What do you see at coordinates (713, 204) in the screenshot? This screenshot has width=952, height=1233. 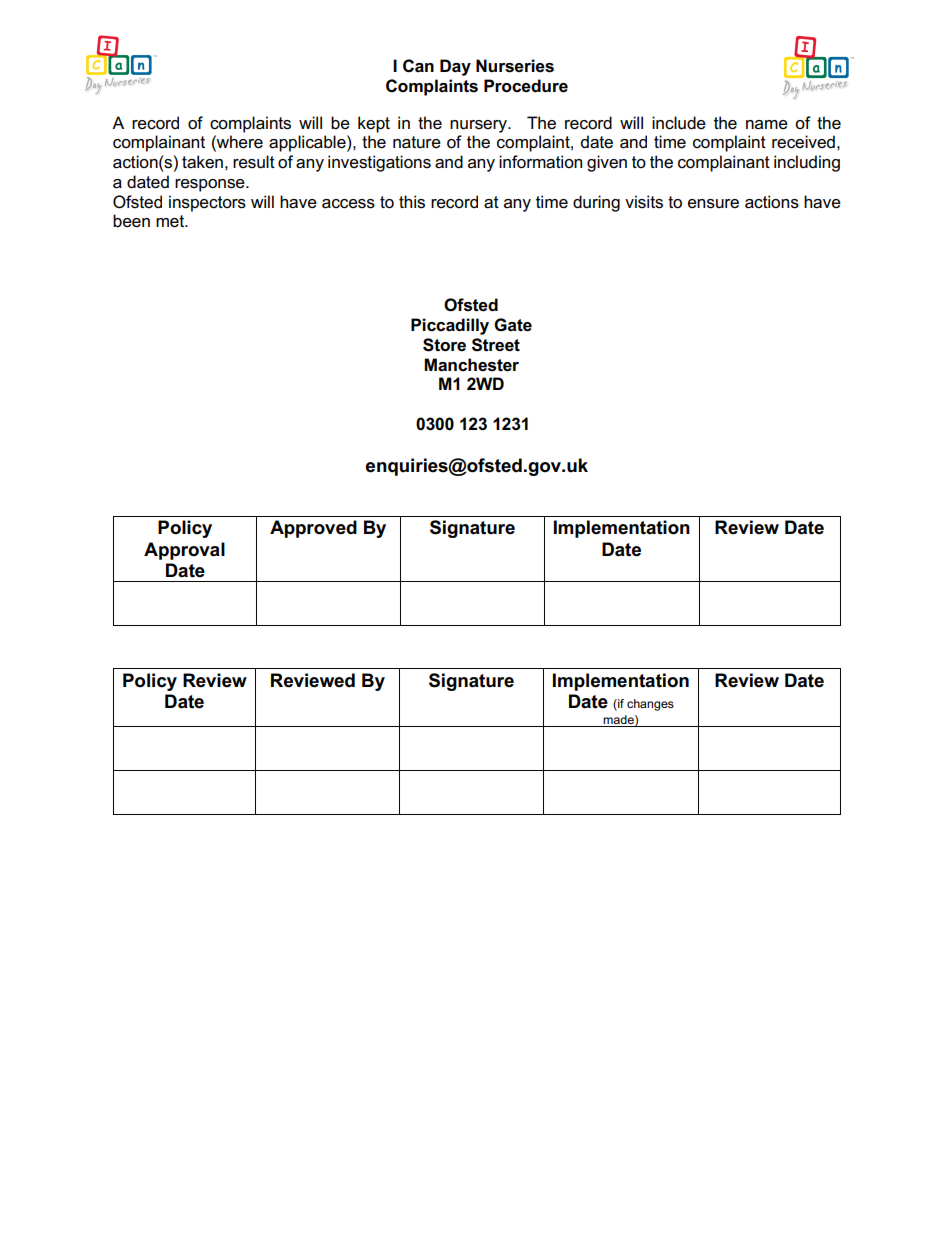 I see `ensure` at bounding box center [713, 204].
